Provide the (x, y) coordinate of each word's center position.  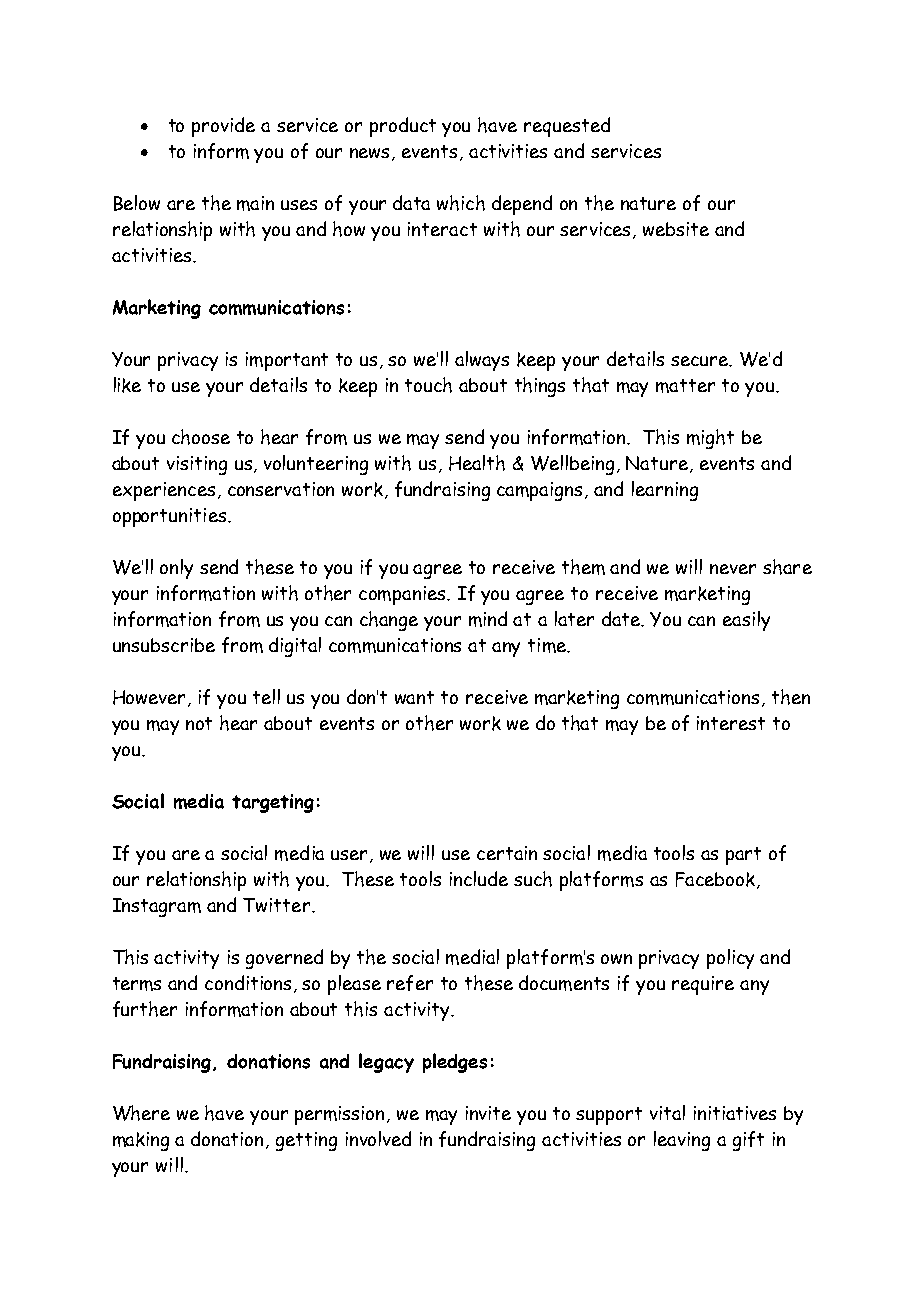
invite (488, 1113)
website (676, 229)
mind (488, 619)
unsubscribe (164, 645)
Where (141, 1113)
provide (223, 127)
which (461, 203)
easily (746, 621)
